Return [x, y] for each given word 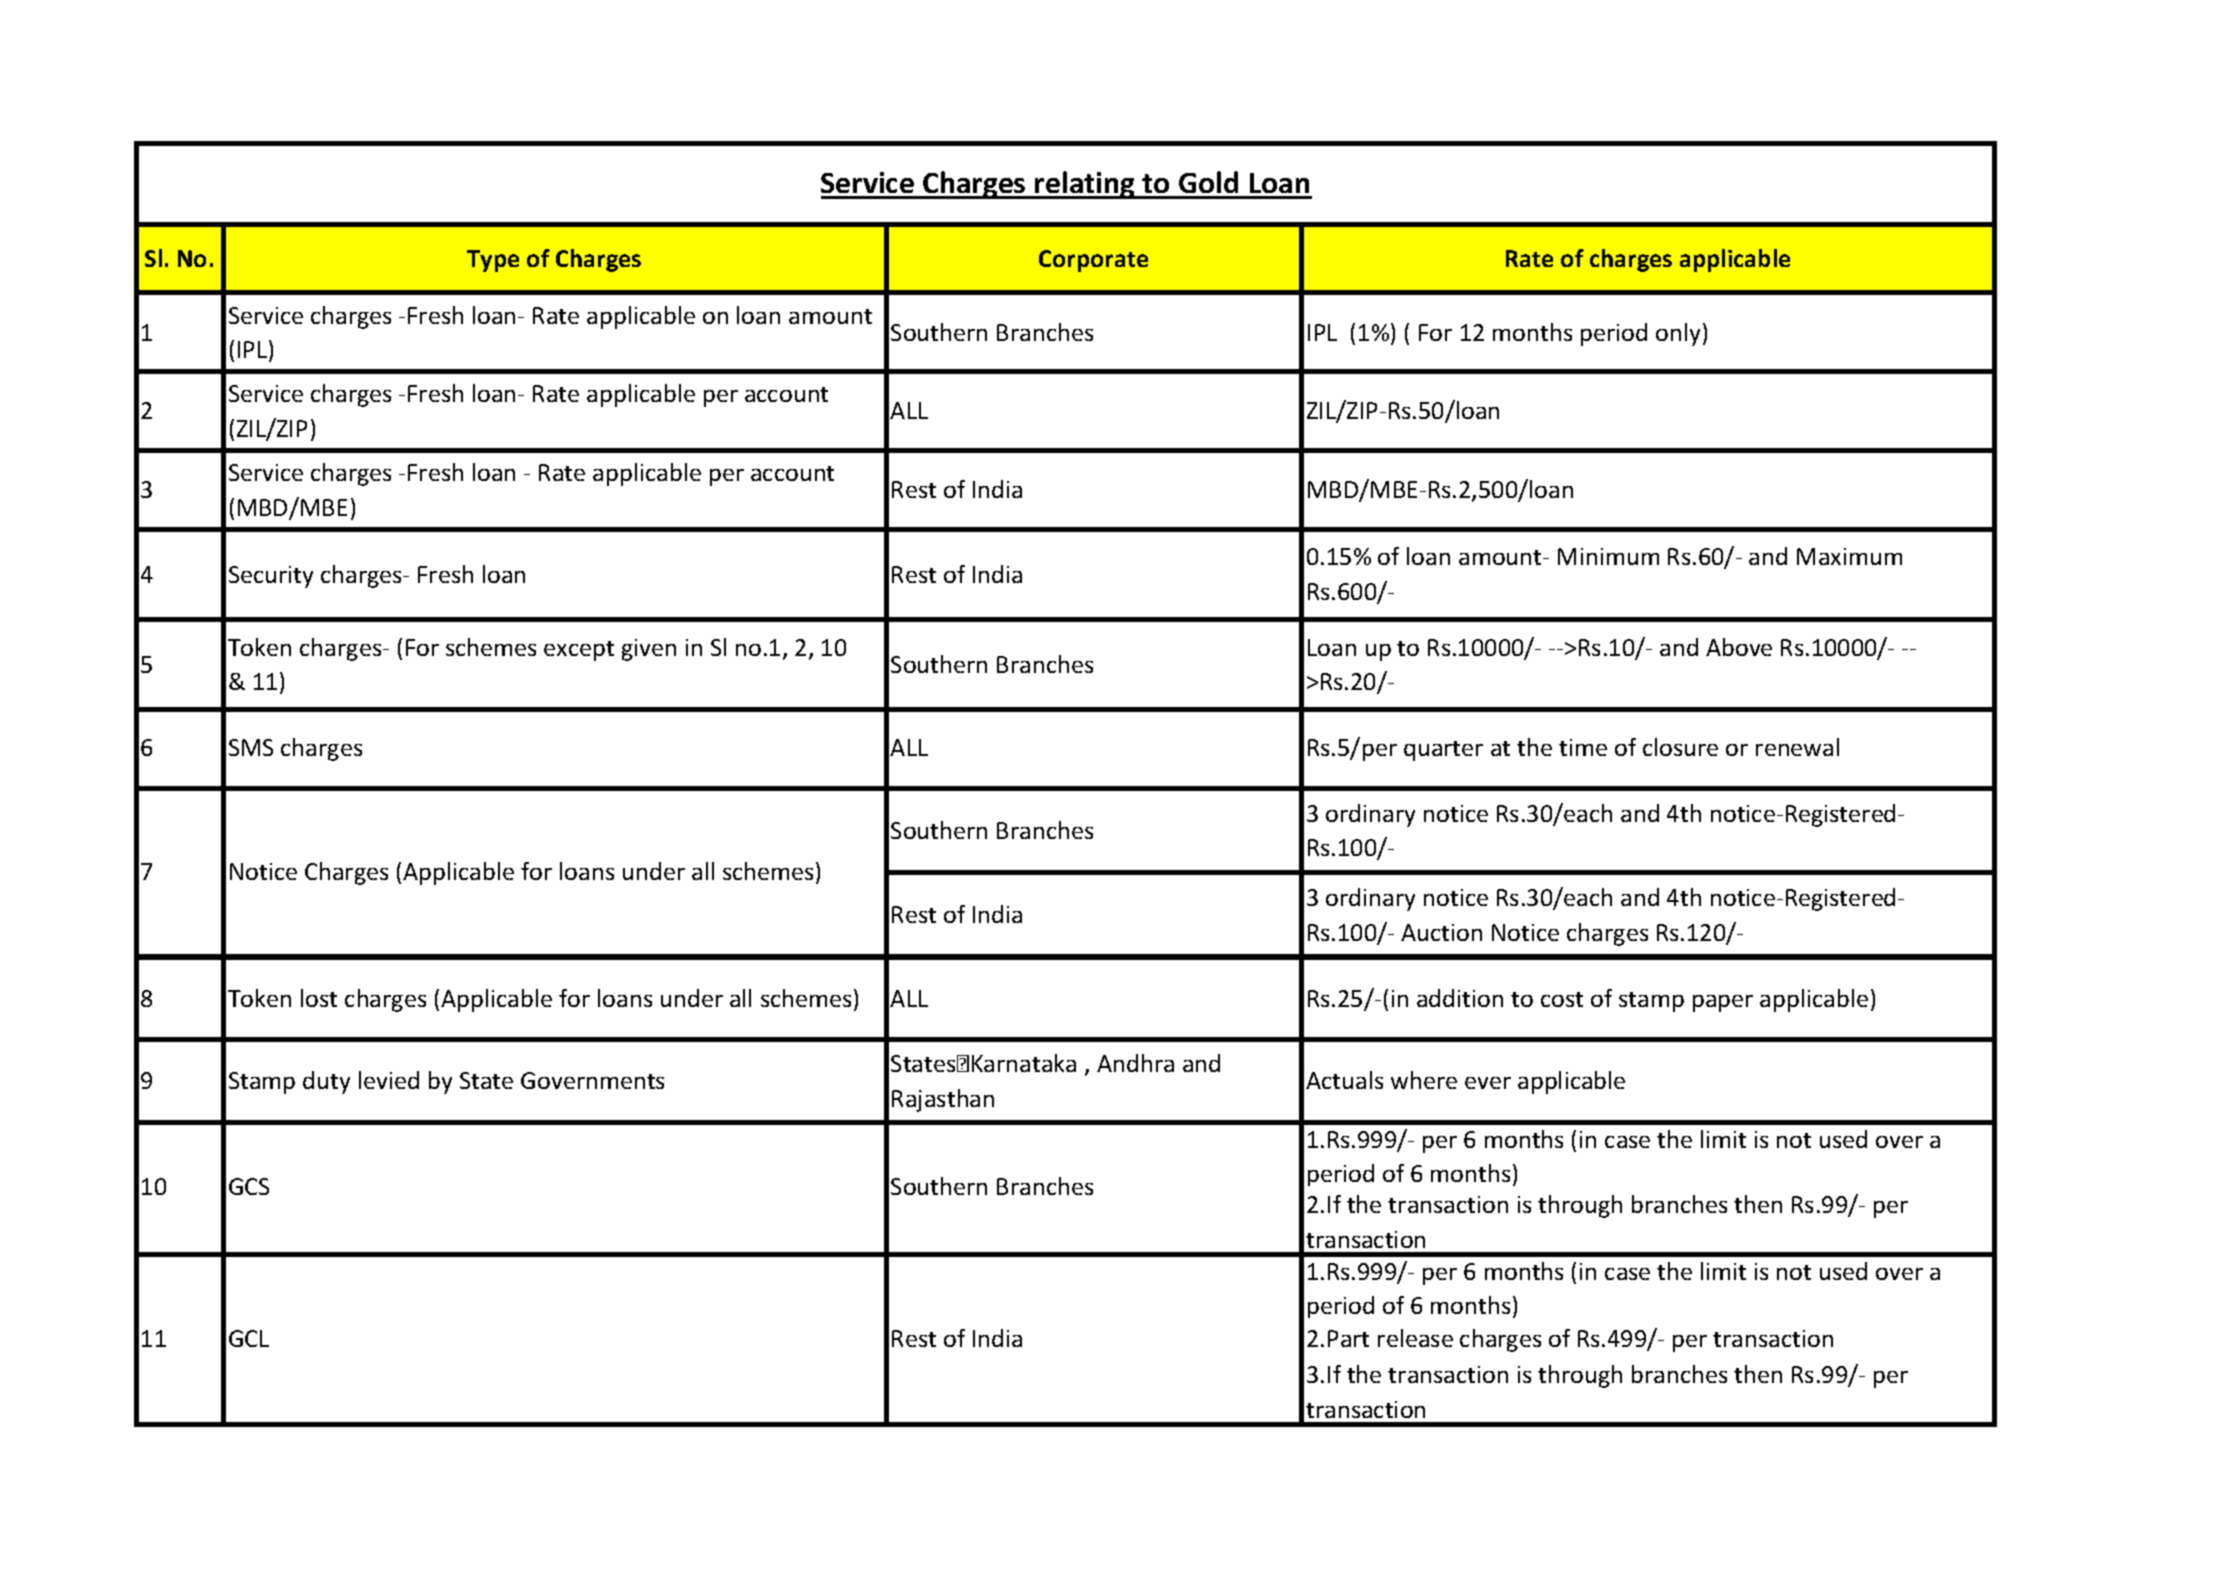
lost [319, 998]
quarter [1443, 751]
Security [271, 577]
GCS [249, 1186]
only [1680, 334]
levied [389, 1080]
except [579, 651]
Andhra [1135, 1063]
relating [1085, 185]
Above [1739, 647]
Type [493, 261]
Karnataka [1024, 1063]
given [649, 650]
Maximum [1849, 556]
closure [1680, 747]
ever [1488, 1083]
